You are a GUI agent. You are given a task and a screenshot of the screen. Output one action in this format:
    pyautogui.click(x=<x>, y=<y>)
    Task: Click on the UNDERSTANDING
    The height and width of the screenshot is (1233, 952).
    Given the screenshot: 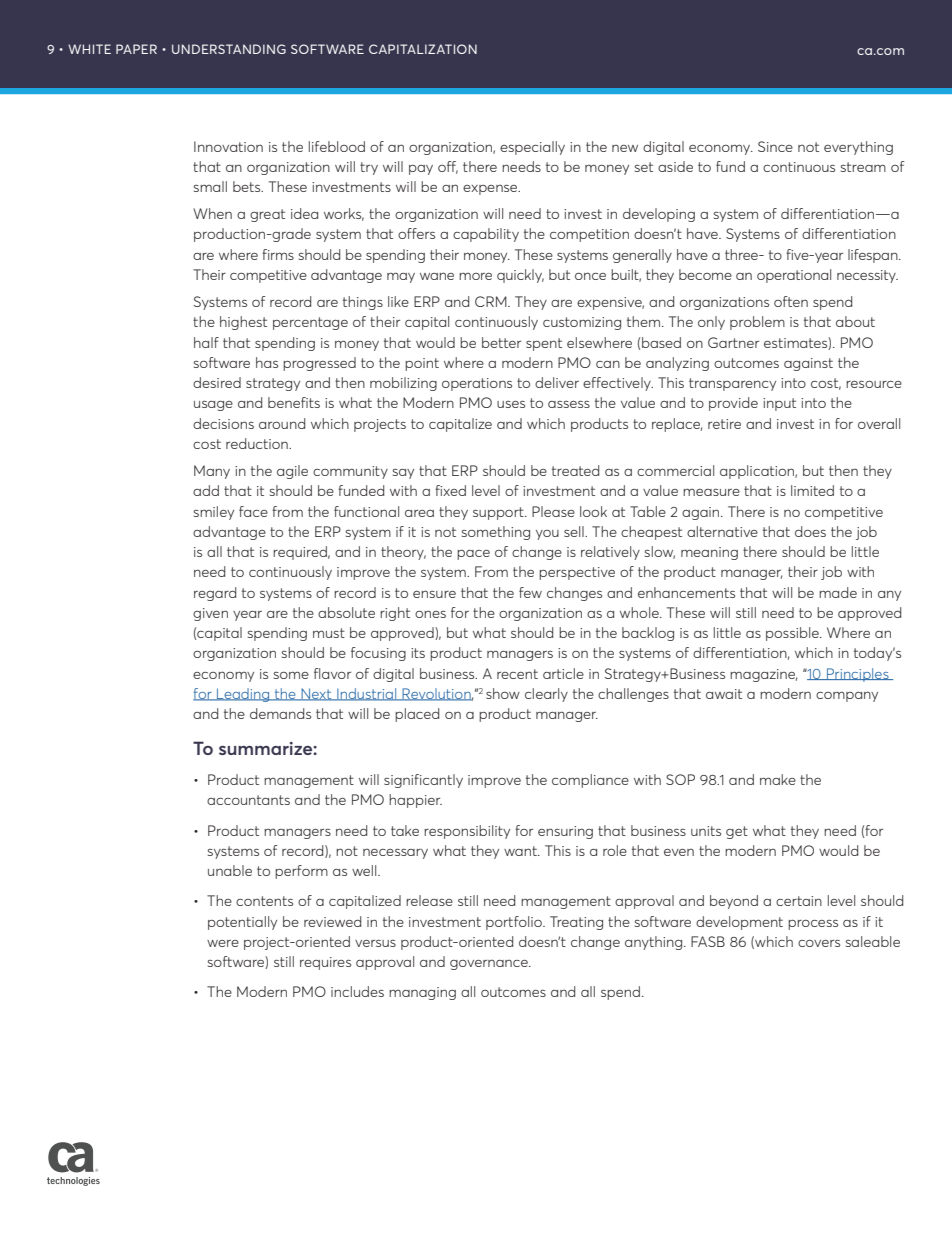 What is the action you would take?
    pyautogui.click(x=229, y=49)
